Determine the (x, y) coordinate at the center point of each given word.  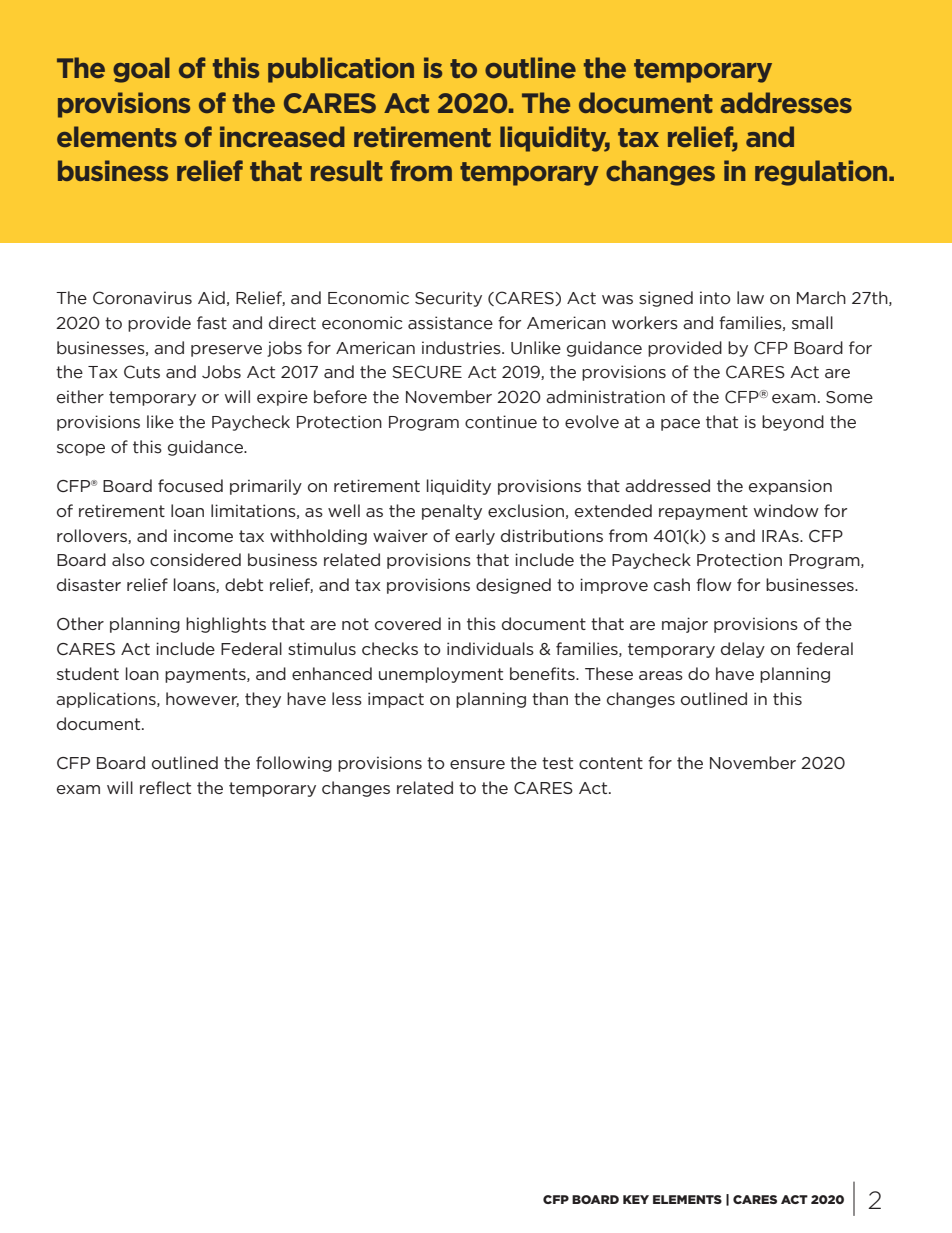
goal (141, 70)
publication (341, 70)
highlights (226, 625)
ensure (477, 764)
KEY (636, 1199)
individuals (490, 648)
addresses (786, 102)
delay (743, 650)
